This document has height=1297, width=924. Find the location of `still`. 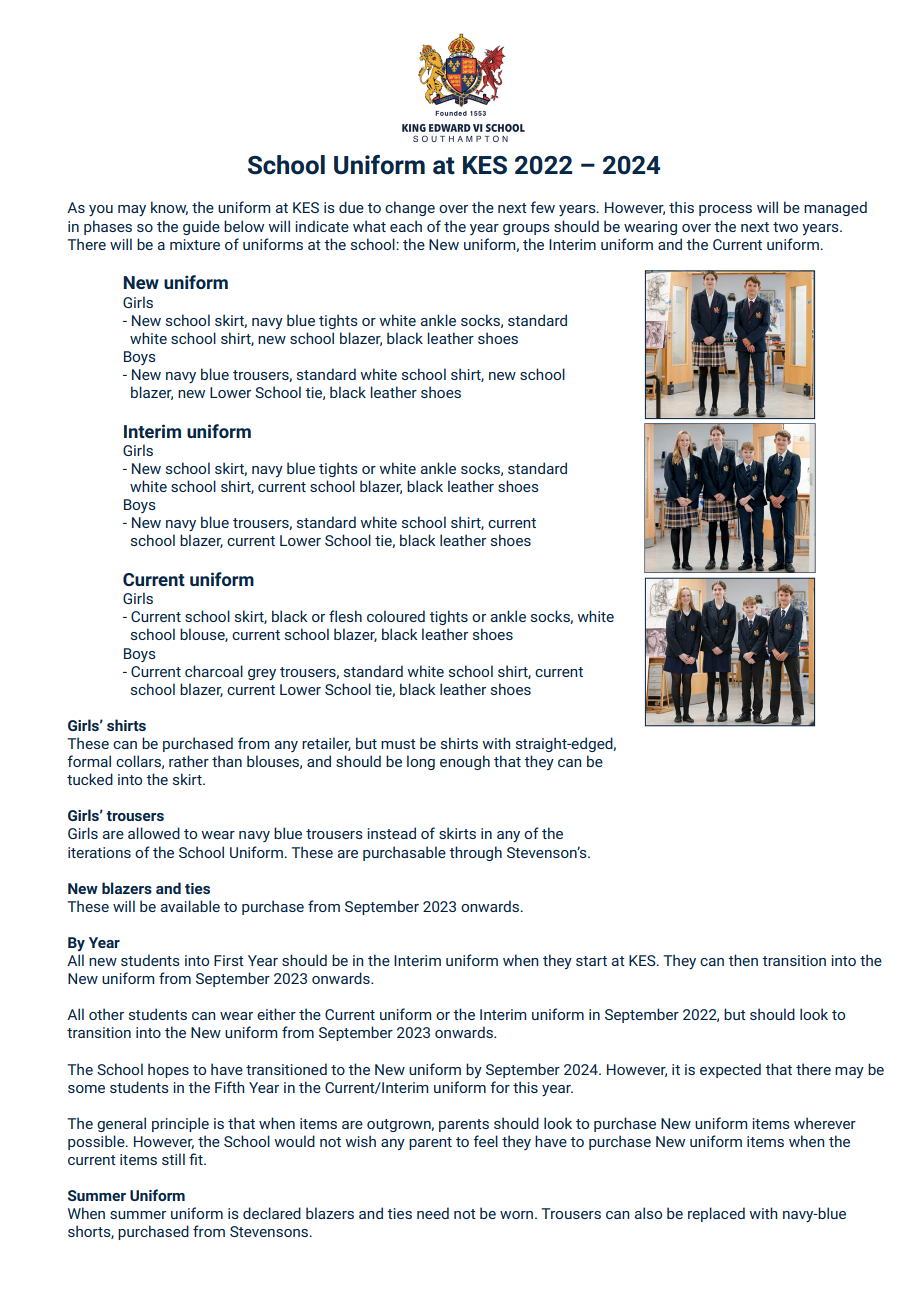

still is located at coordinates (173, 1159).
